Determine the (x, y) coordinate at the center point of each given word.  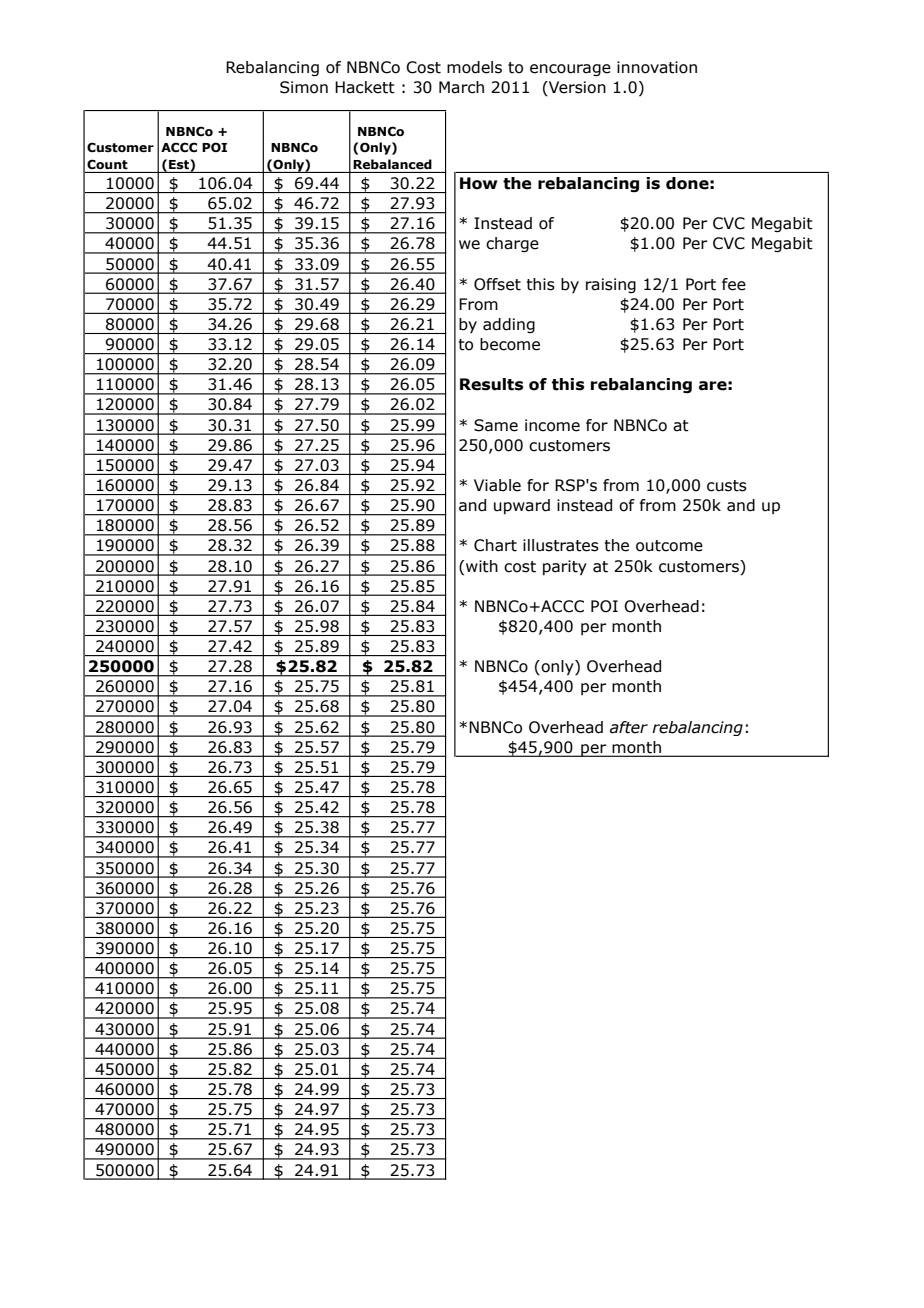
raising (611, 285)
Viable (497, 485)
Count (107, 164)
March (461, 87)
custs (727, 486)
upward (522, 506)
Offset (497, 284)
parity (565, 567)
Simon (304, 87)
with (482, 566)
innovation (657, 67)
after (629, 727)
